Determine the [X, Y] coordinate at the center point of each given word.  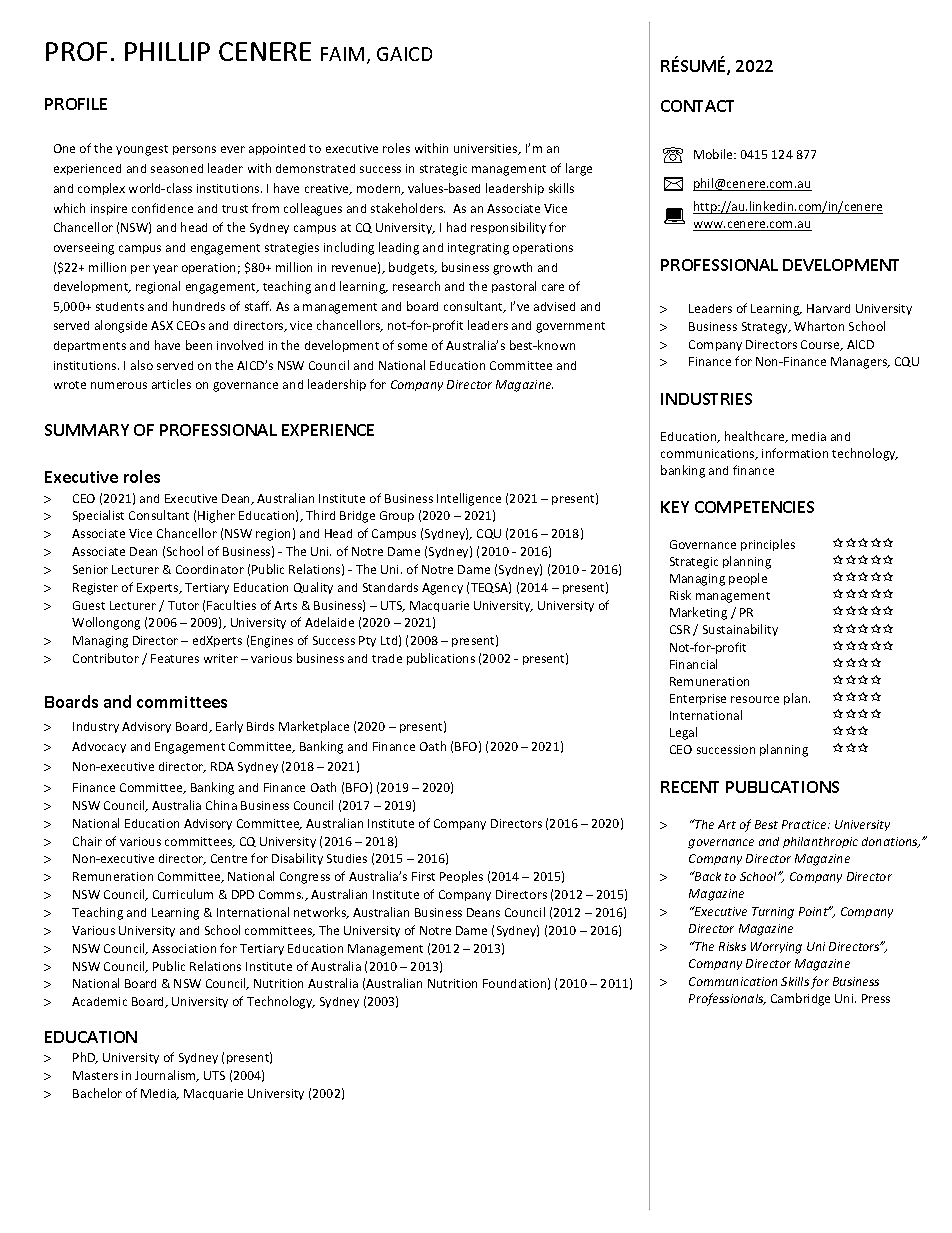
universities [487, 149]
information [795, 453]
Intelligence [469, 499]
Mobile [714, 154]
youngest [142, 150]
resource [755, 699]
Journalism [166, 1076]
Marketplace [314, 727]
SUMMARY [87, 430]
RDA [222, 766]
